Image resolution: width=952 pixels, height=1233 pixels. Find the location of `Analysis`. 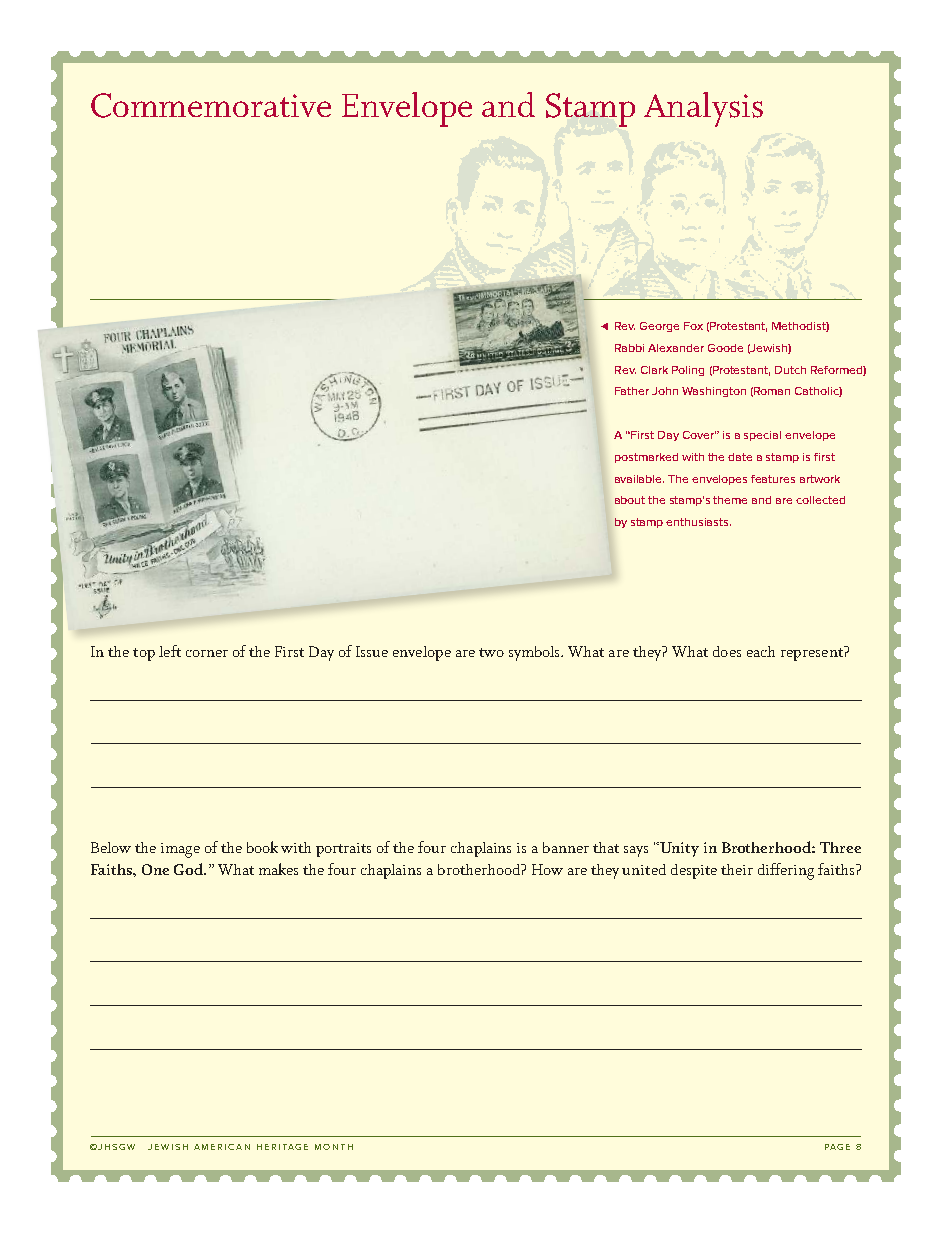

Analysis is located at coordinates (703, 109).
